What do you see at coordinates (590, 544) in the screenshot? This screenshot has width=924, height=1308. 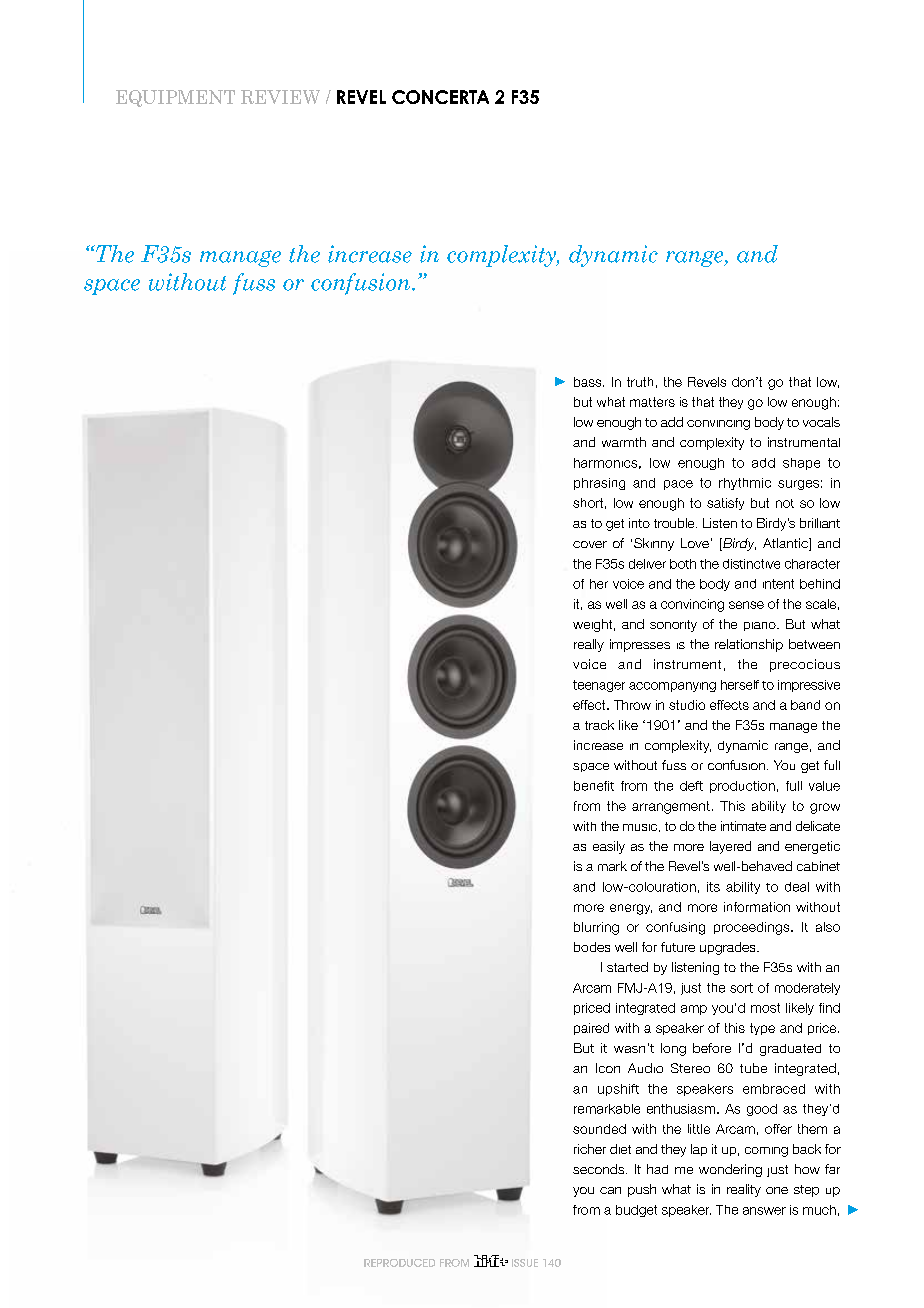 I see `cover` at bounding box center [590, 544].
